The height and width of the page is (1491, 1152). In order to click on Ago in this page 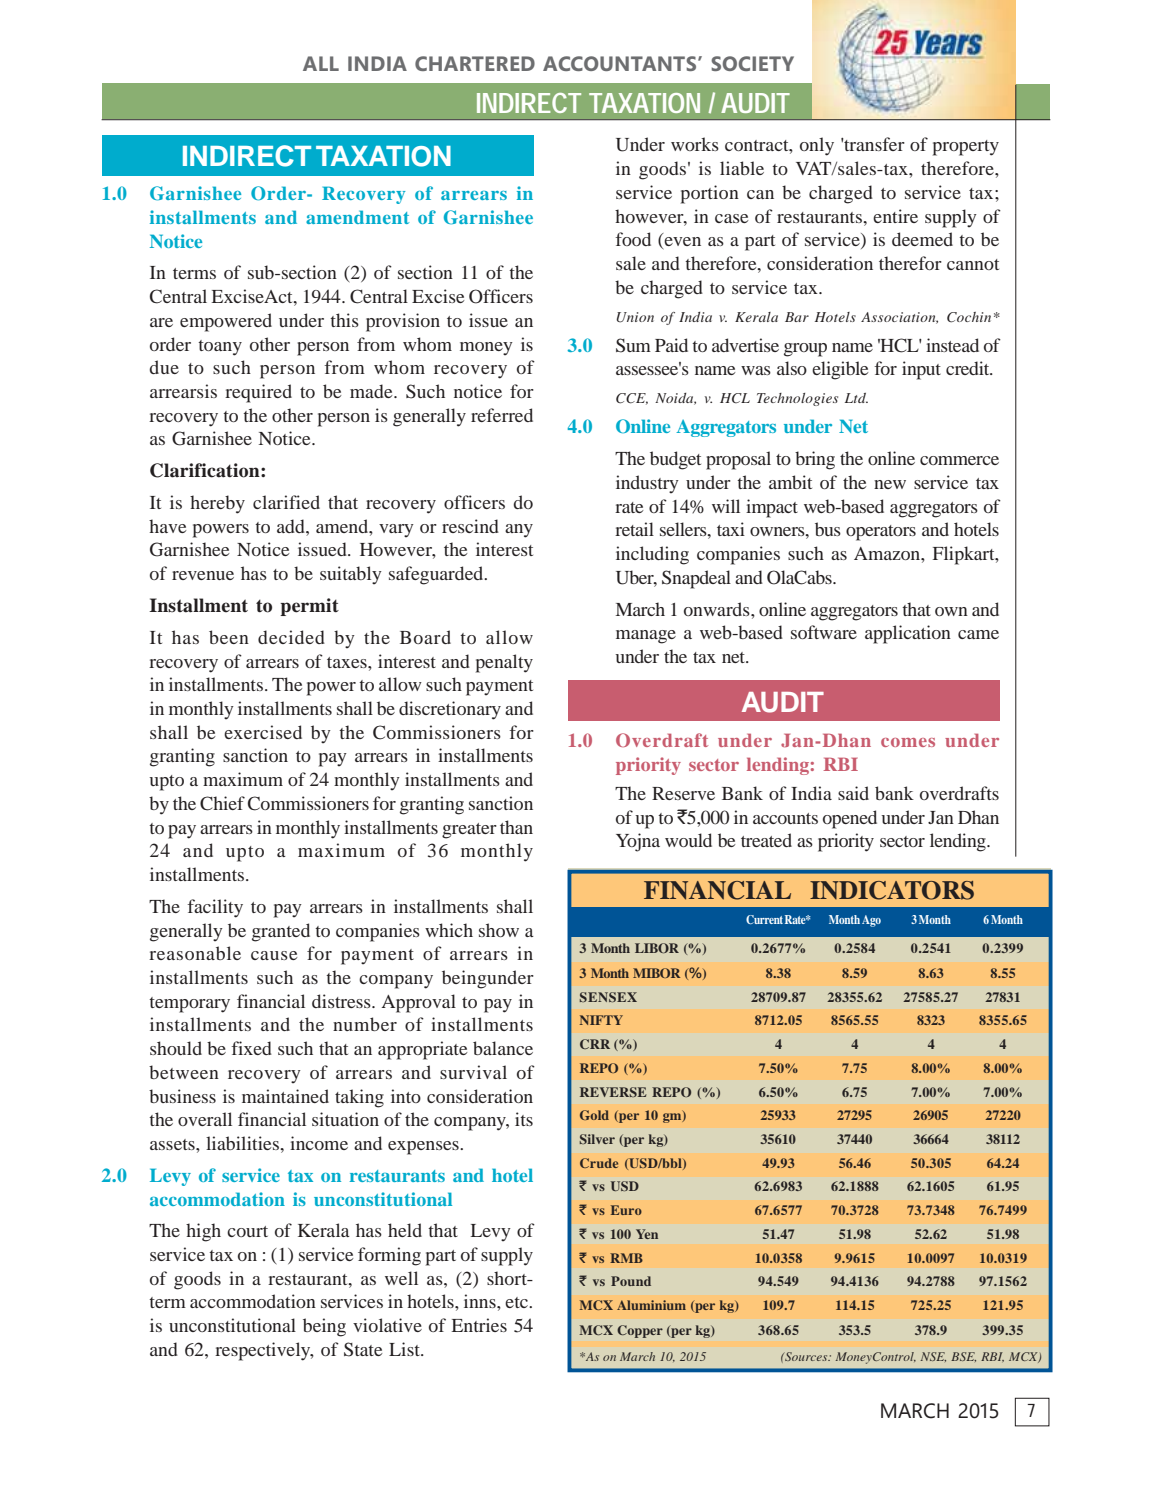, I will do `click(871, 921)`.
